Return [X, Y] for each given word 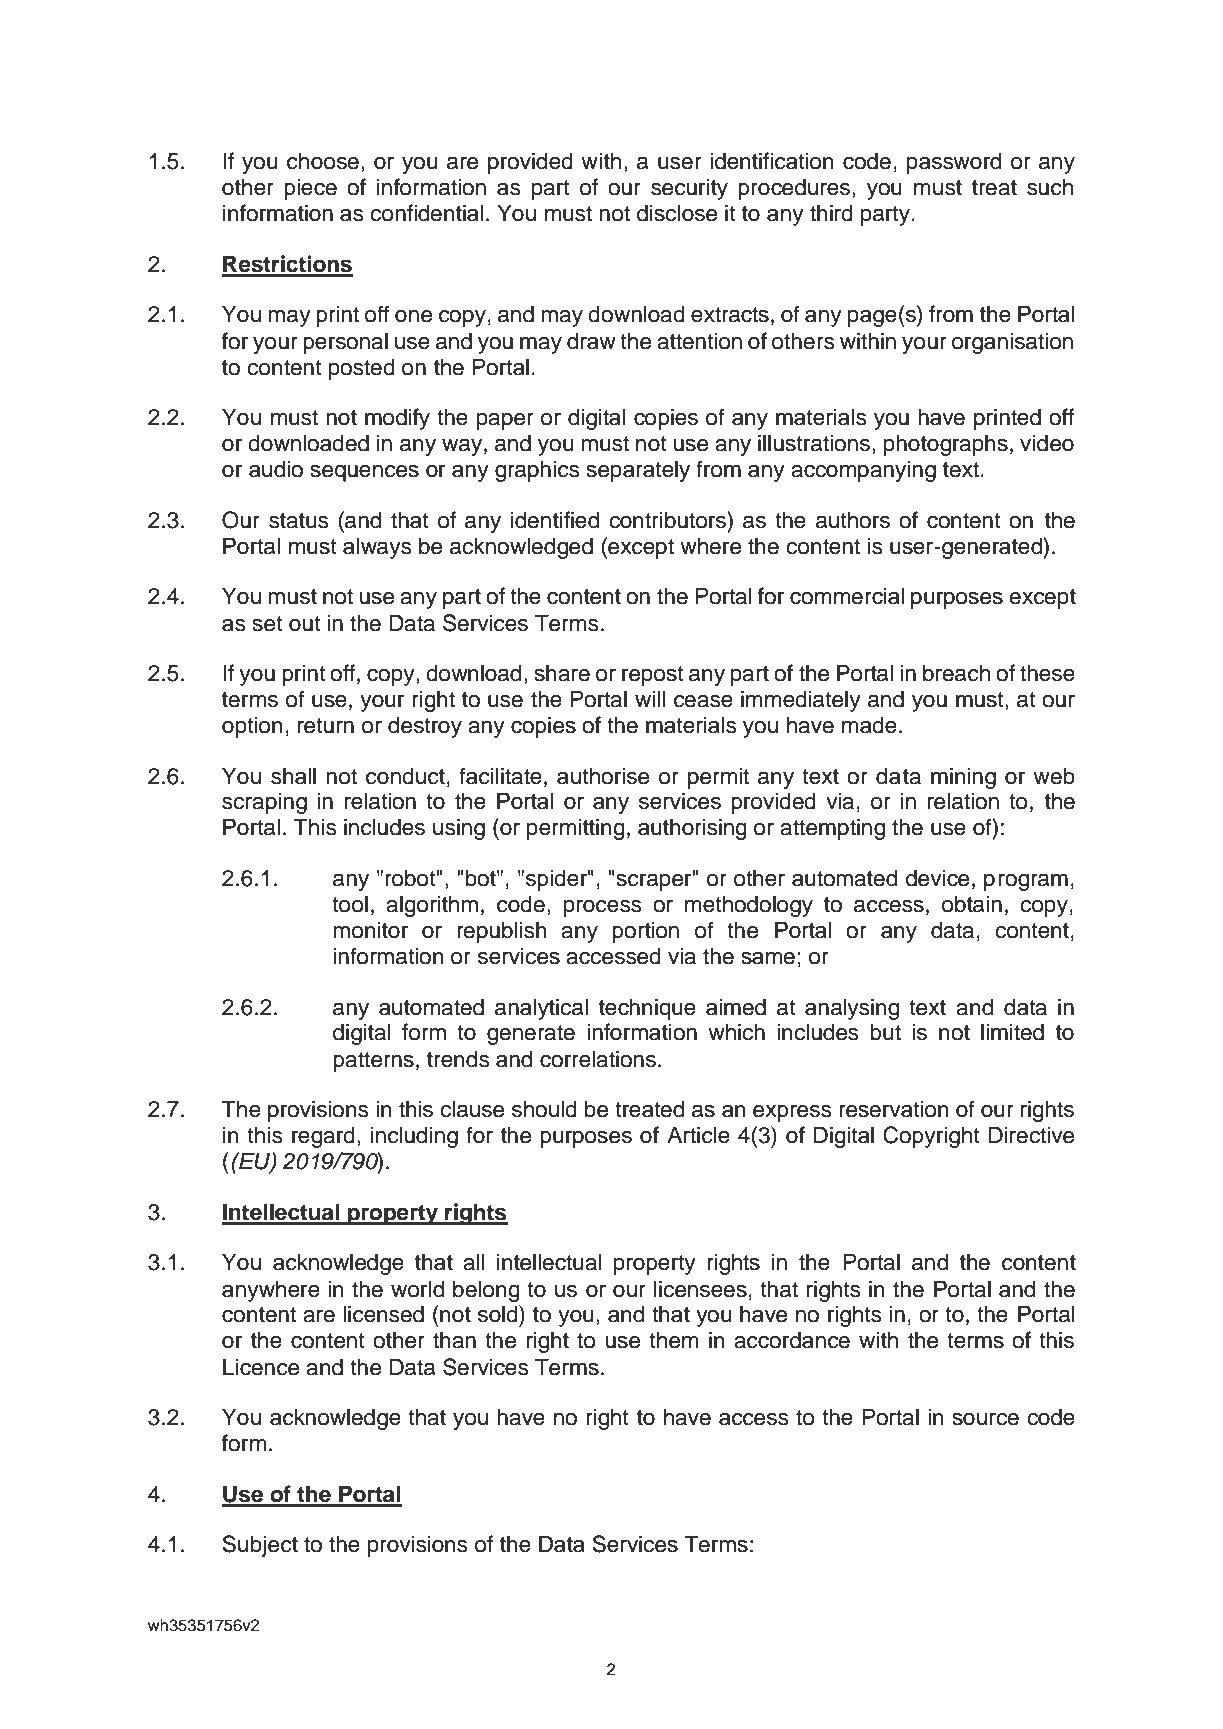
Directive [1031, 1135]
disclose [677, 213]
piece [310, 189]
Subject [260, 1546]
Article [698, 1135]
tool [350, 904]
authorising [692, 829]
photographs [946, 445]
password [954, 163]
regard [323, 1137]
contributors [668, 520]
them [673, 1340]
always [377, 548]
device [937, 878]
